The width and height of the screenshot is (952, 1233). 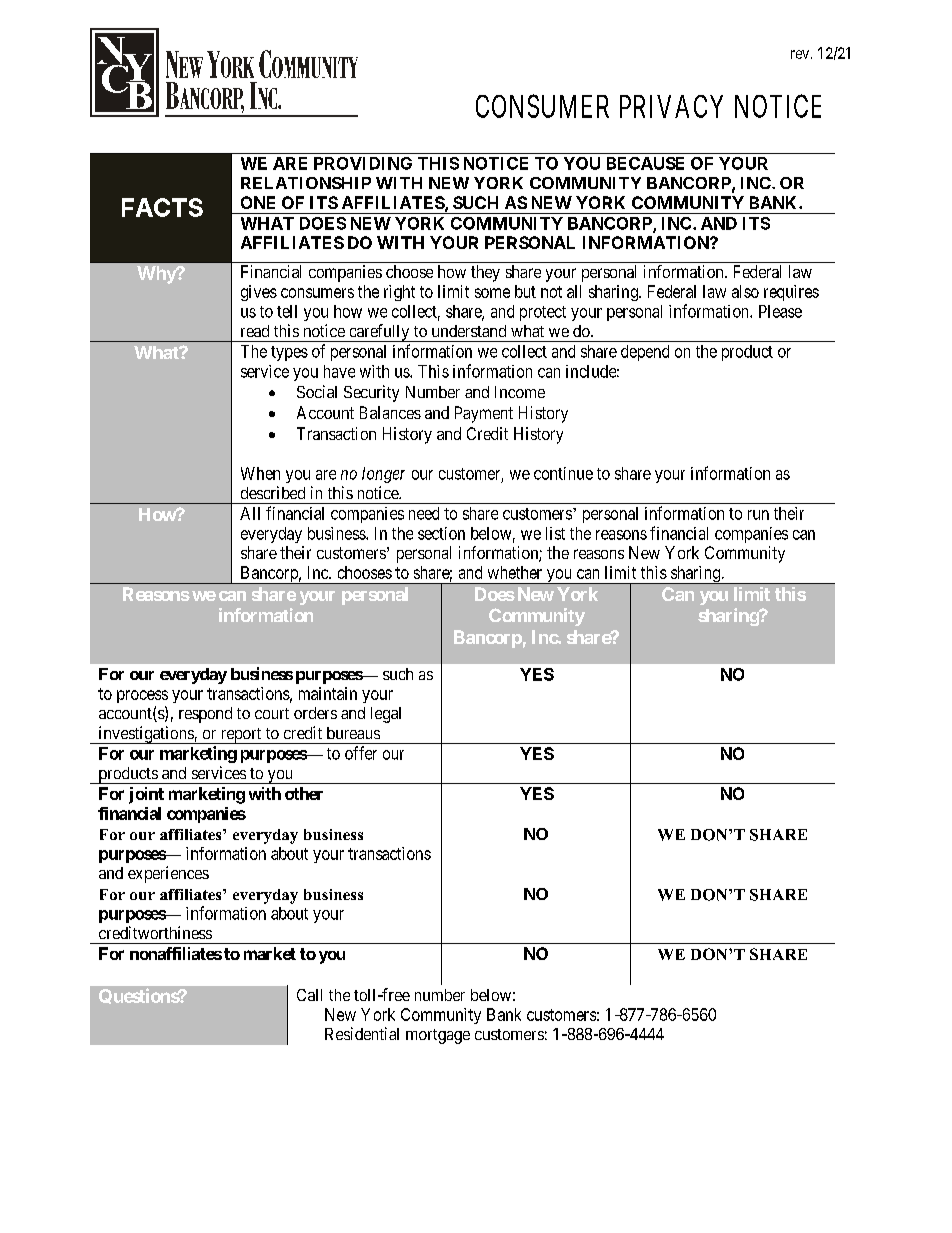 What do you see at coordinates (361, 753) in the screenshot?
I see `offer` at bounding box center [361, 753].
